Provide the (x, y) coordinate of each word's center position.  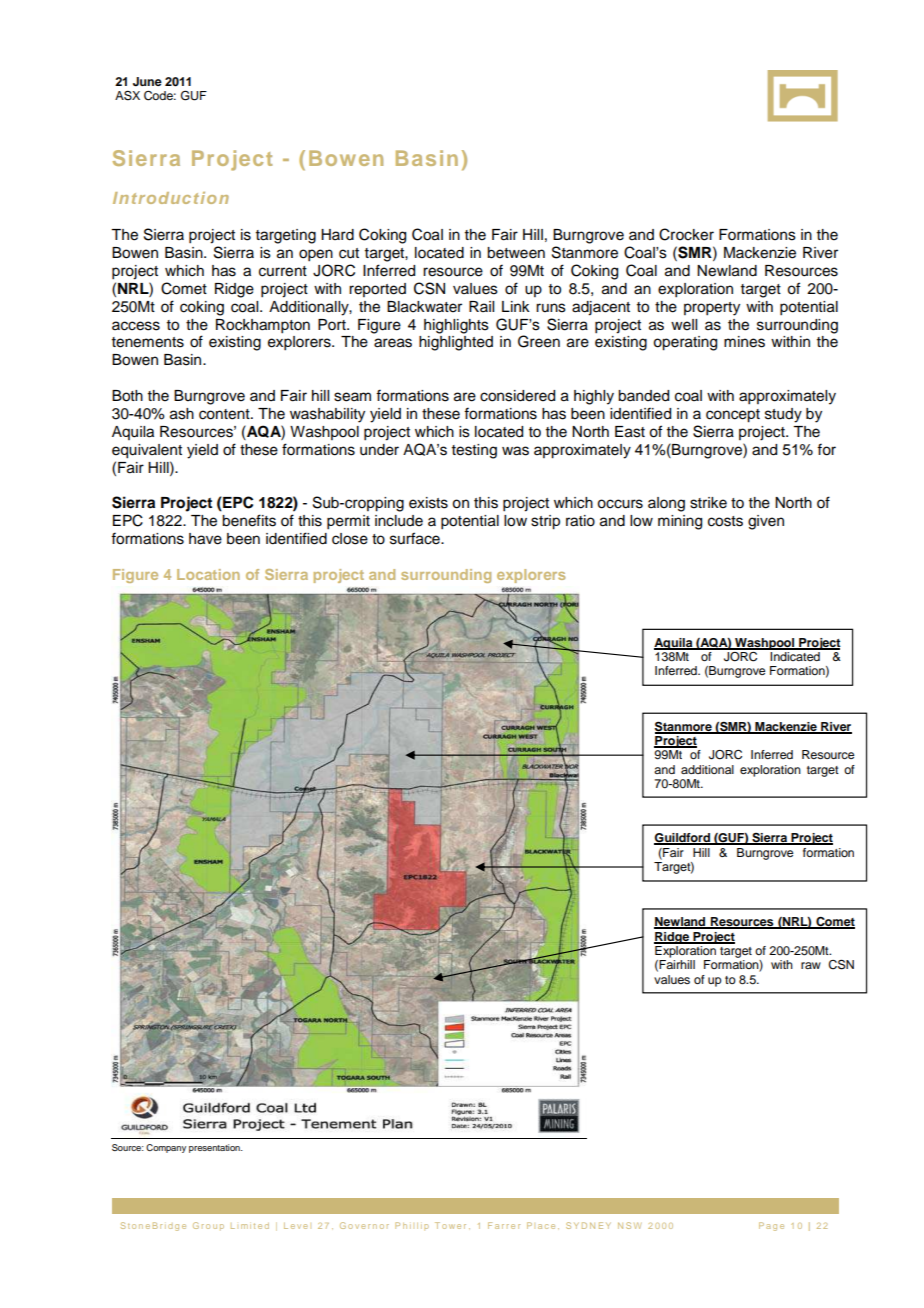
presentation (215, 1148)
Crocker (686, 234)
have (205, 539)
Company (166, 1148)
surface (416, 538)
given (766, 522)
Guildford (683, 839)
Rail (481, 306)
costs (725, 521)
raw (811, 965)
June (147, 82)
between (516, 253)
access (136, 326)
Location (208, 574)
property (712, 309)
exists (428, 503)
